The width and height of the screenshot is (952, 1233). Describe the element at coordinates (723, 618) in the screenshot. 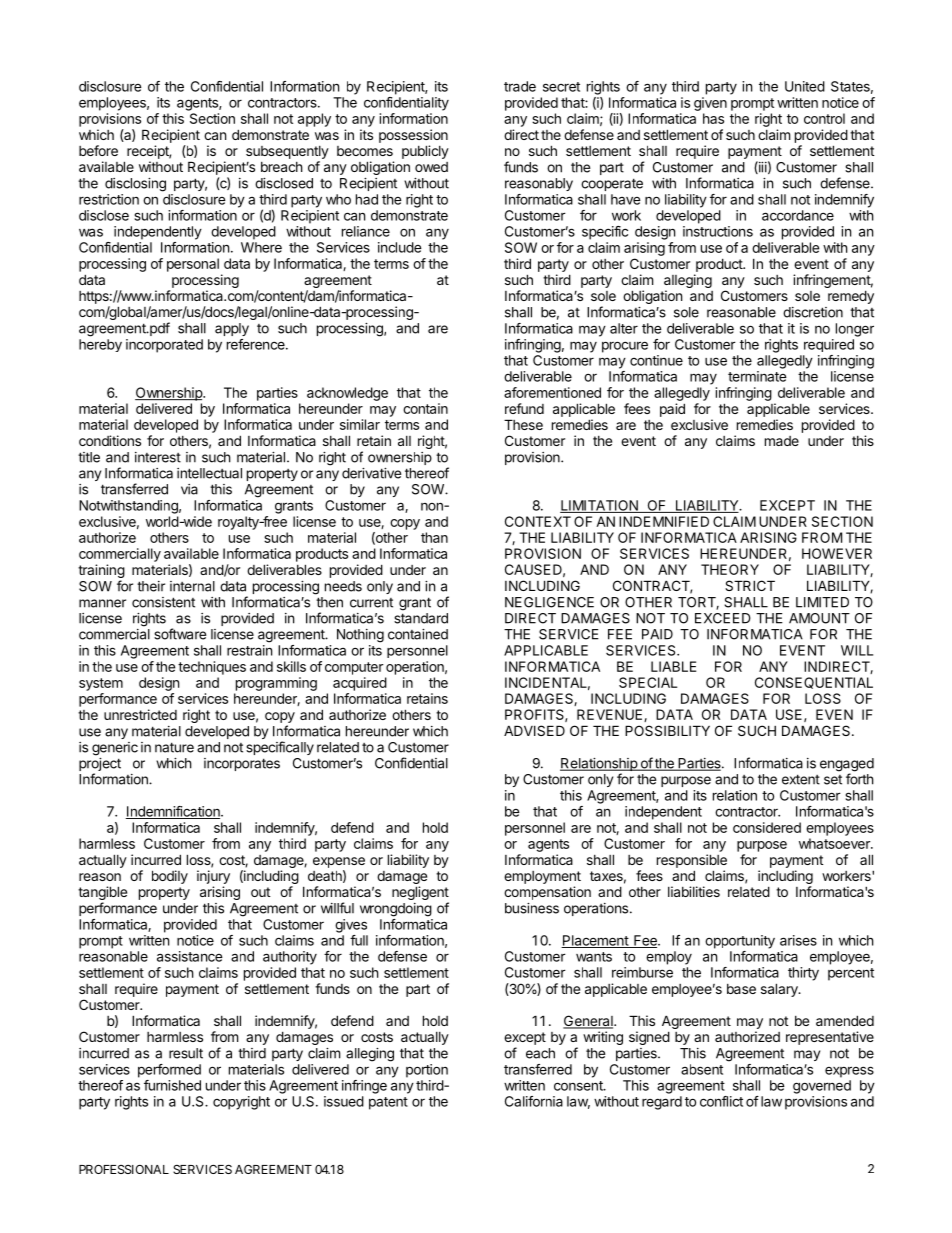

I see `EXCEED` at that location.
